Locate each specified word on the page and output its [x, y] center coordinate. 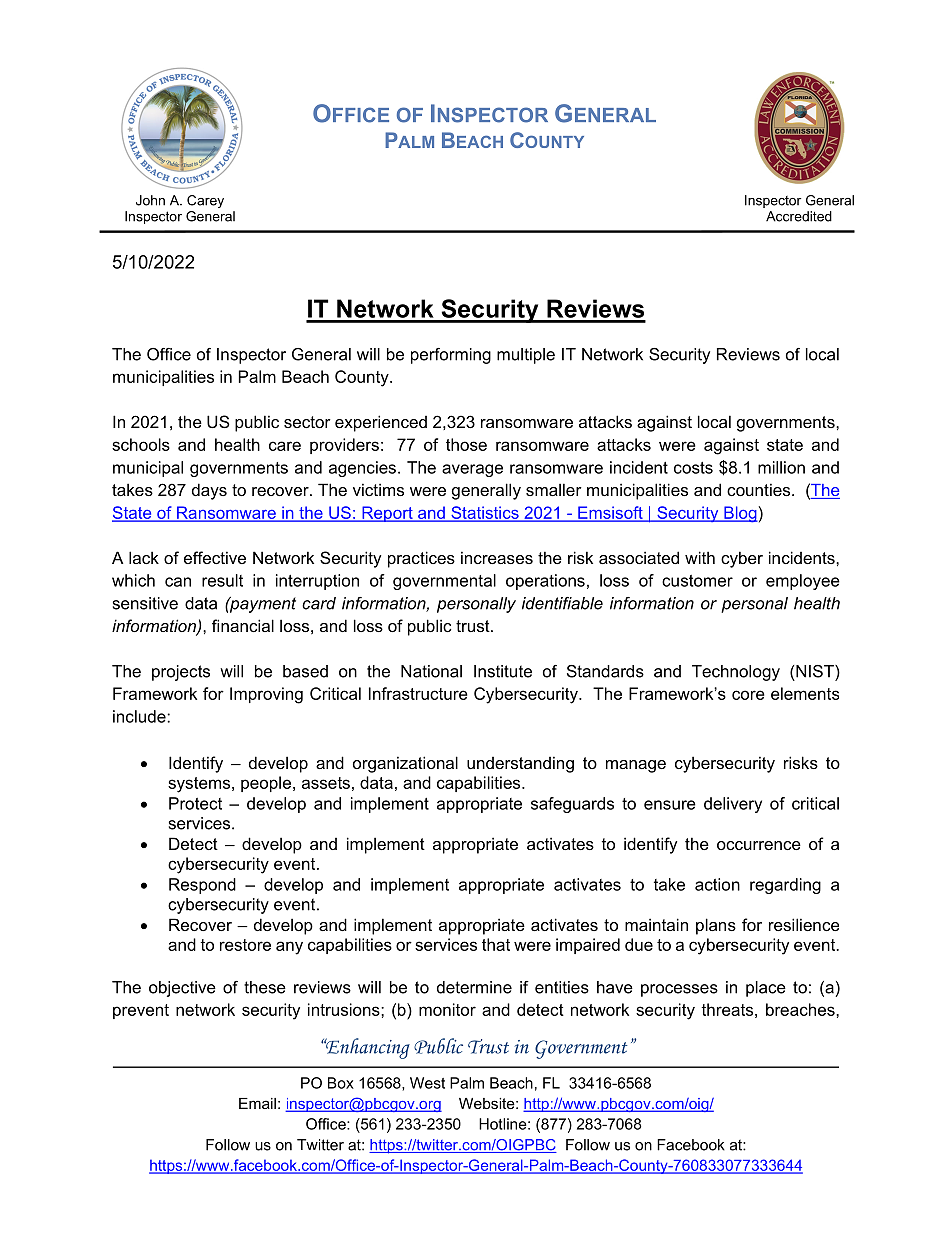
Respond [202, 886]
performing [451, 356]
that [496, 944]
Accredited [799, 216]
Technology [736, 673]
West [427, 1083]
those [466, 444]
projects [181, 673]
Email [257, 1103]
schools [141, 444]
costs [693, 468]
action [717, 884]
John [150, 200]
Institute [503, 671]
